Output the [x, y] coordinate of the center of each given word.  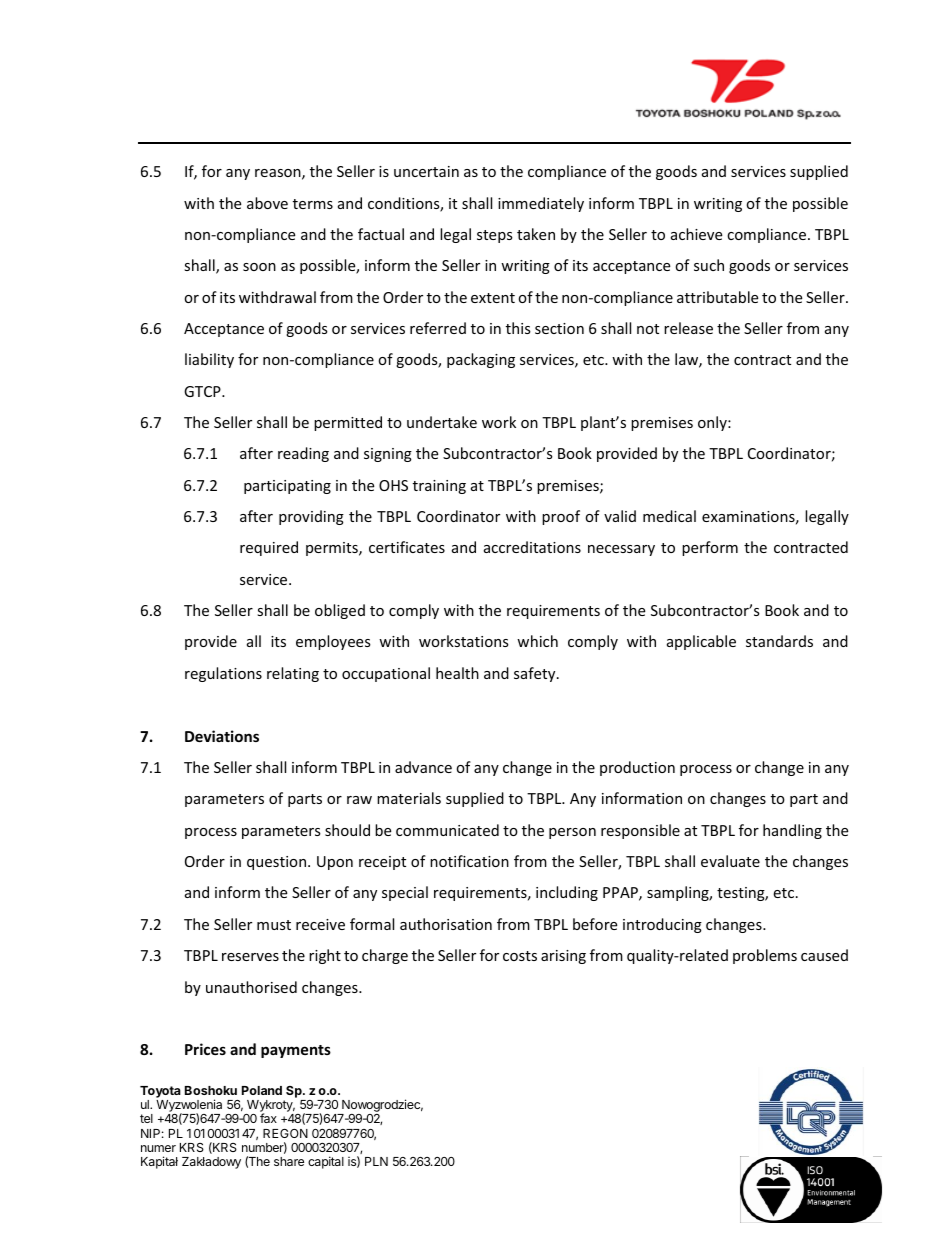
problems [765, 956]
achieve [696, 234]
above [267, 203]
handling [792, 831]
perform [710, 548]
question [278, 863]
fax [268, 1118]
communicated [447, 830]
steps [495, 236]
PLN [376, 1161]
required [269, 548]
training [439, 487]
